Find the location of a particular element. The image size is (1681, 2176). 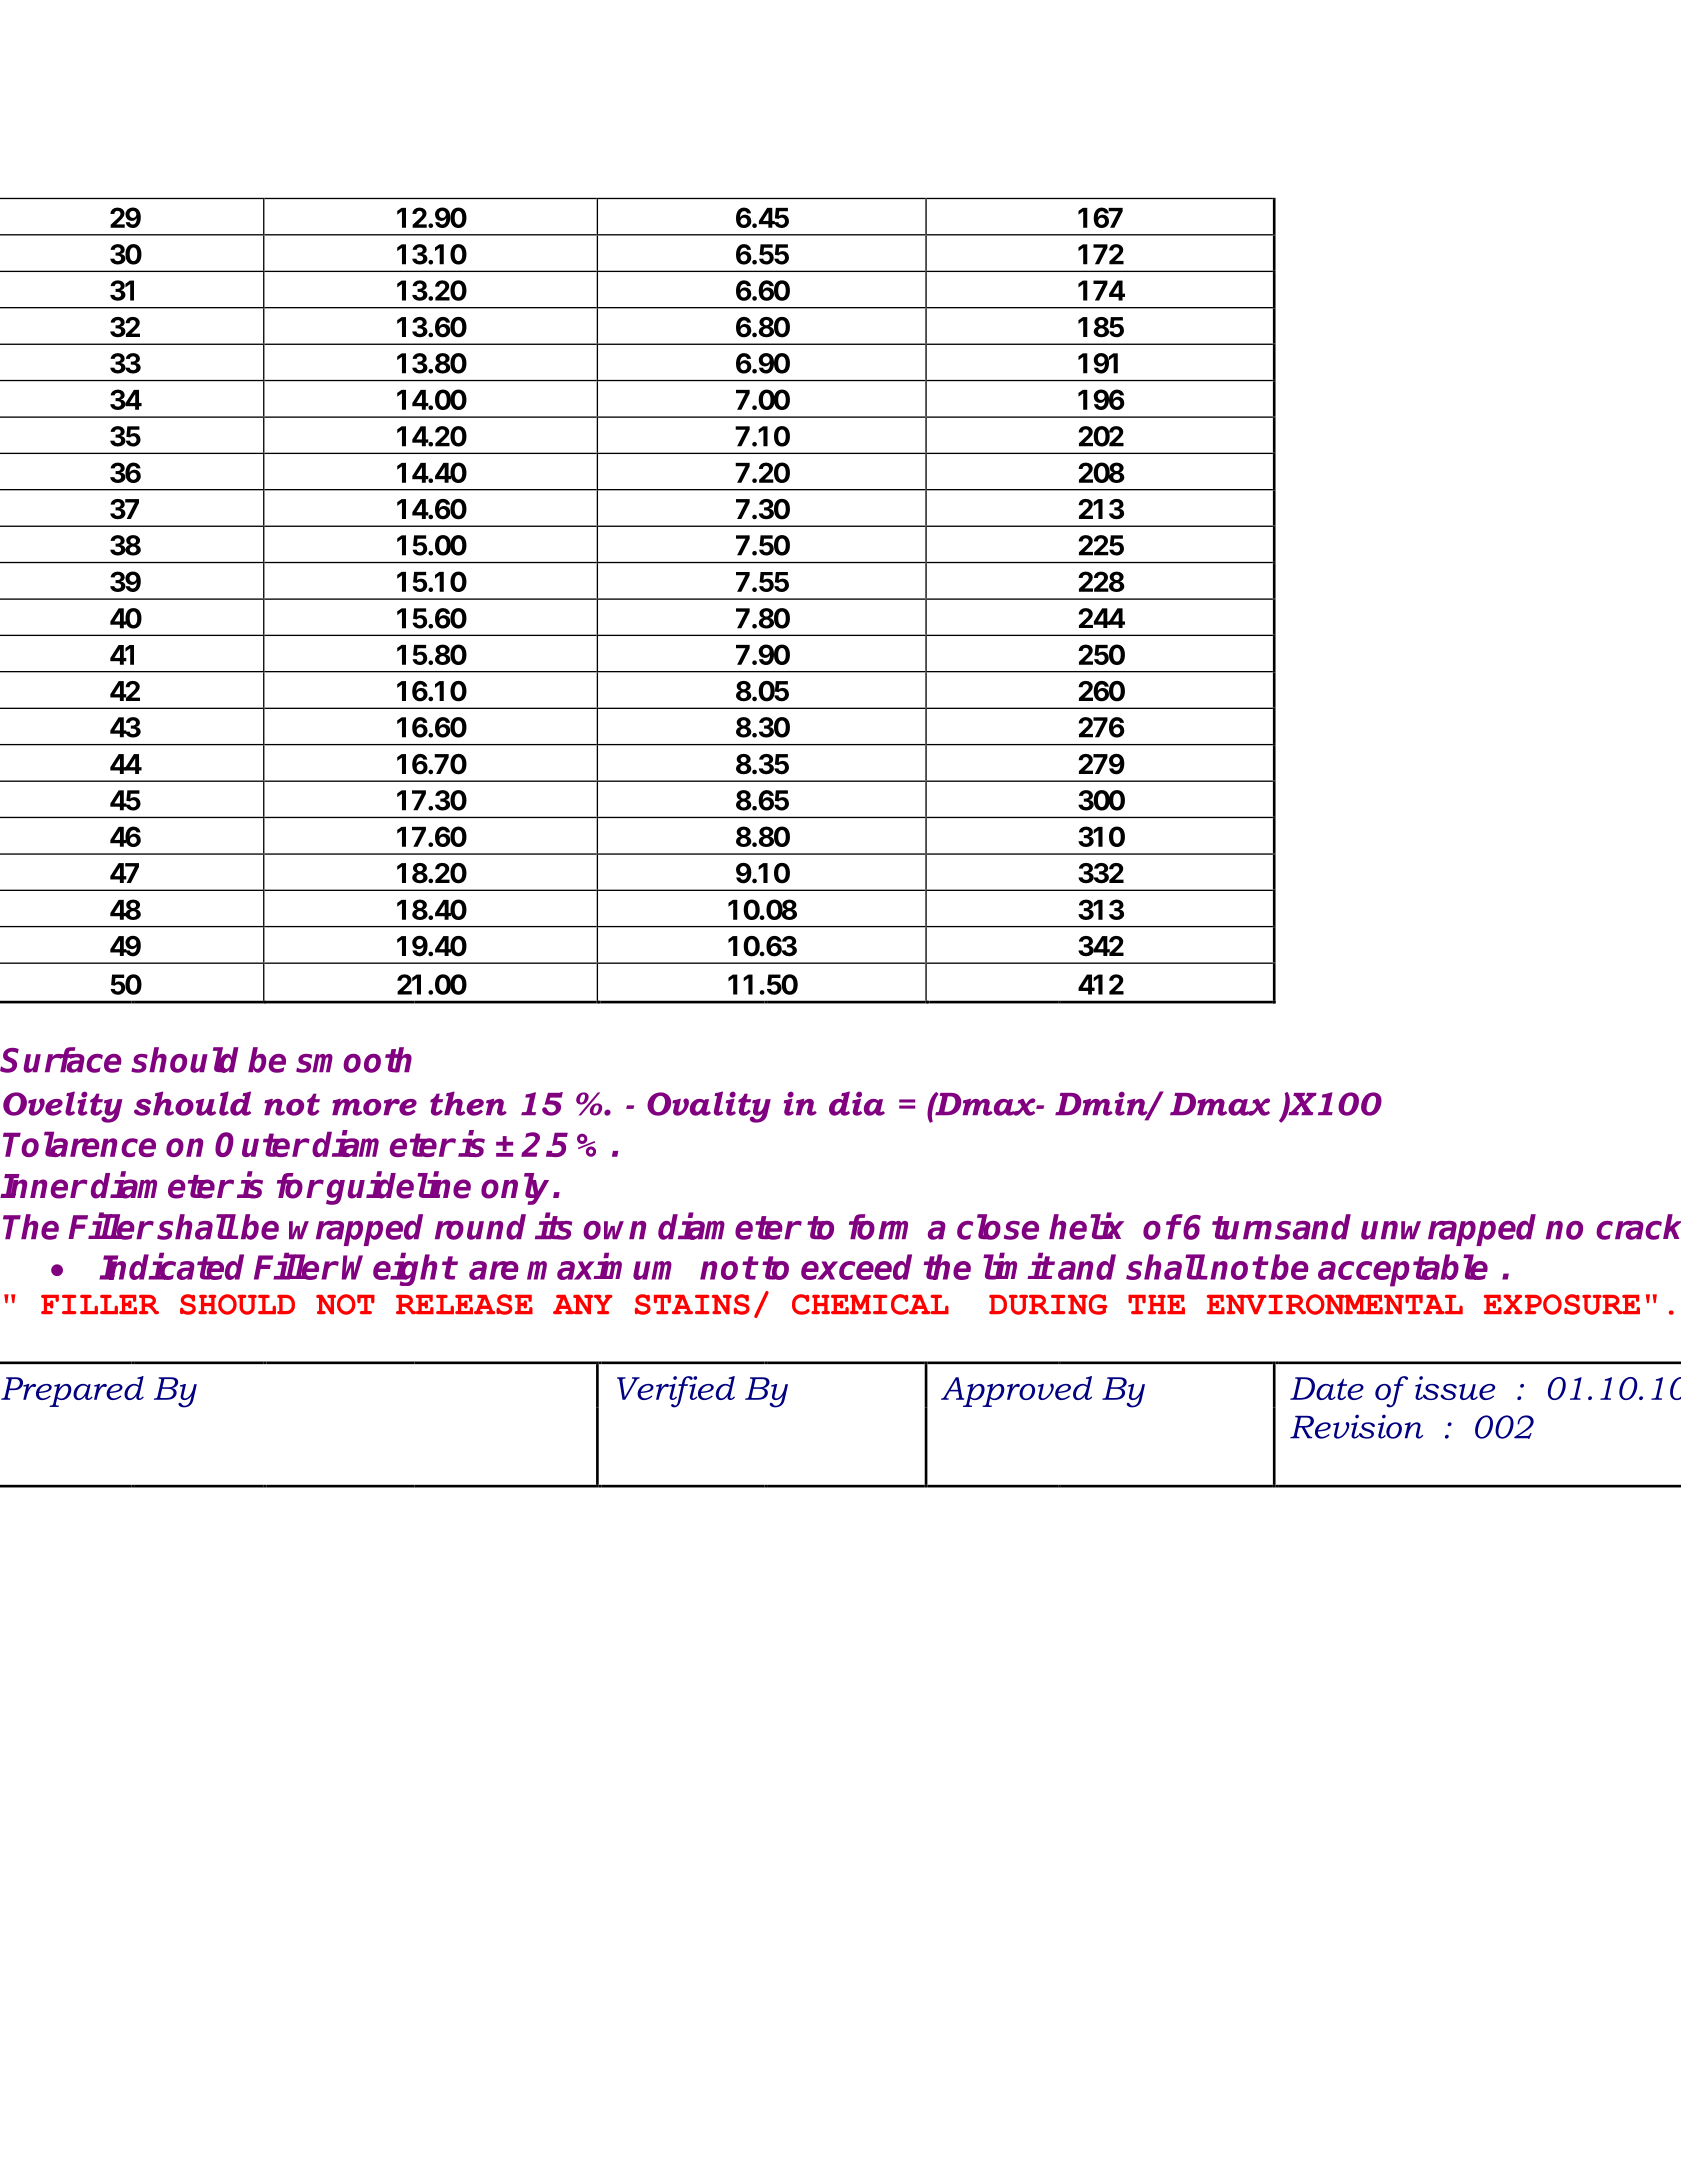

then is located at coordinates (468, 1103).
